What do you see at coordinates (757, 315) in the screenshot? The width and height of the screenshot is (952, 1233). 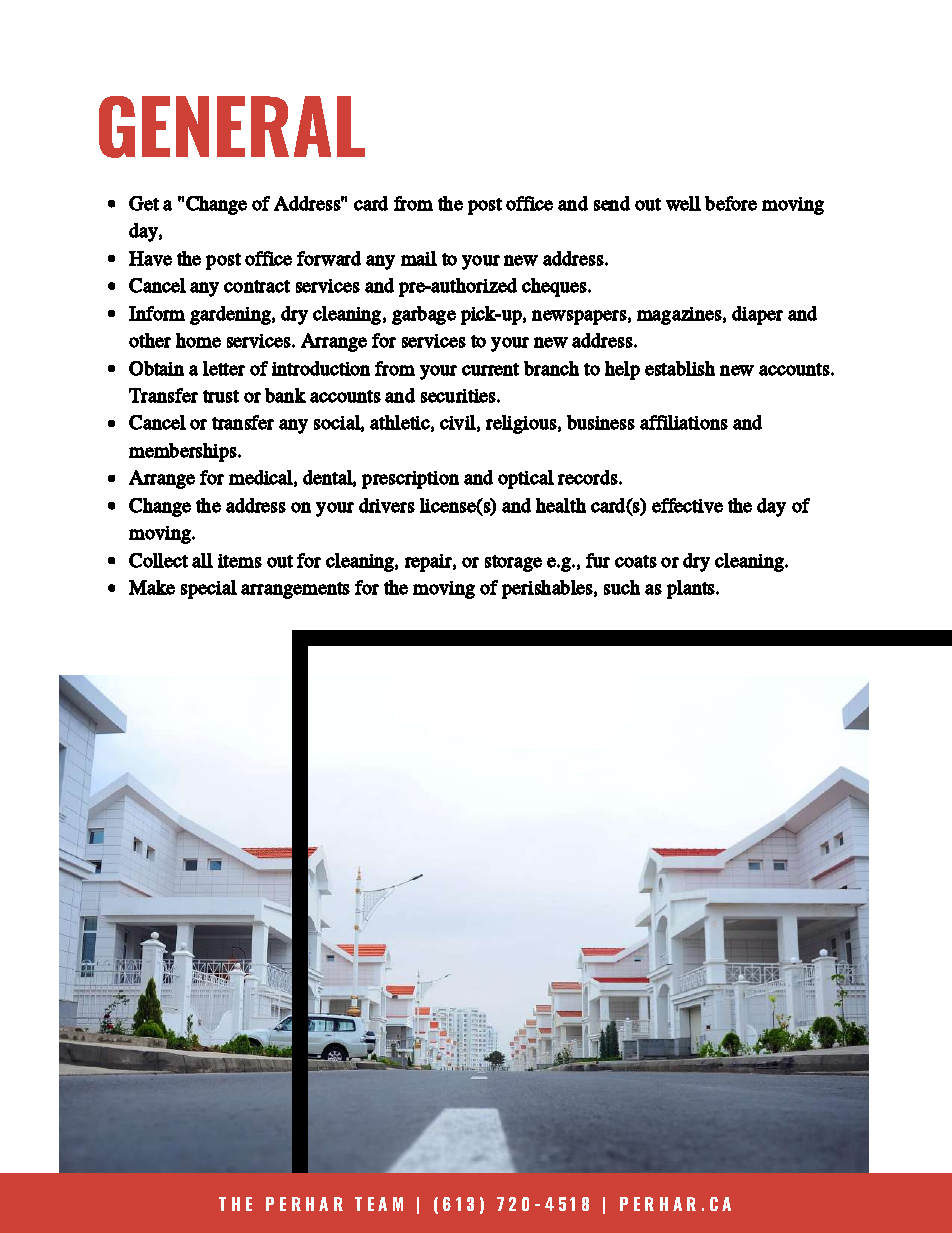 I see `diaper` at bounding box center [757, 315].
